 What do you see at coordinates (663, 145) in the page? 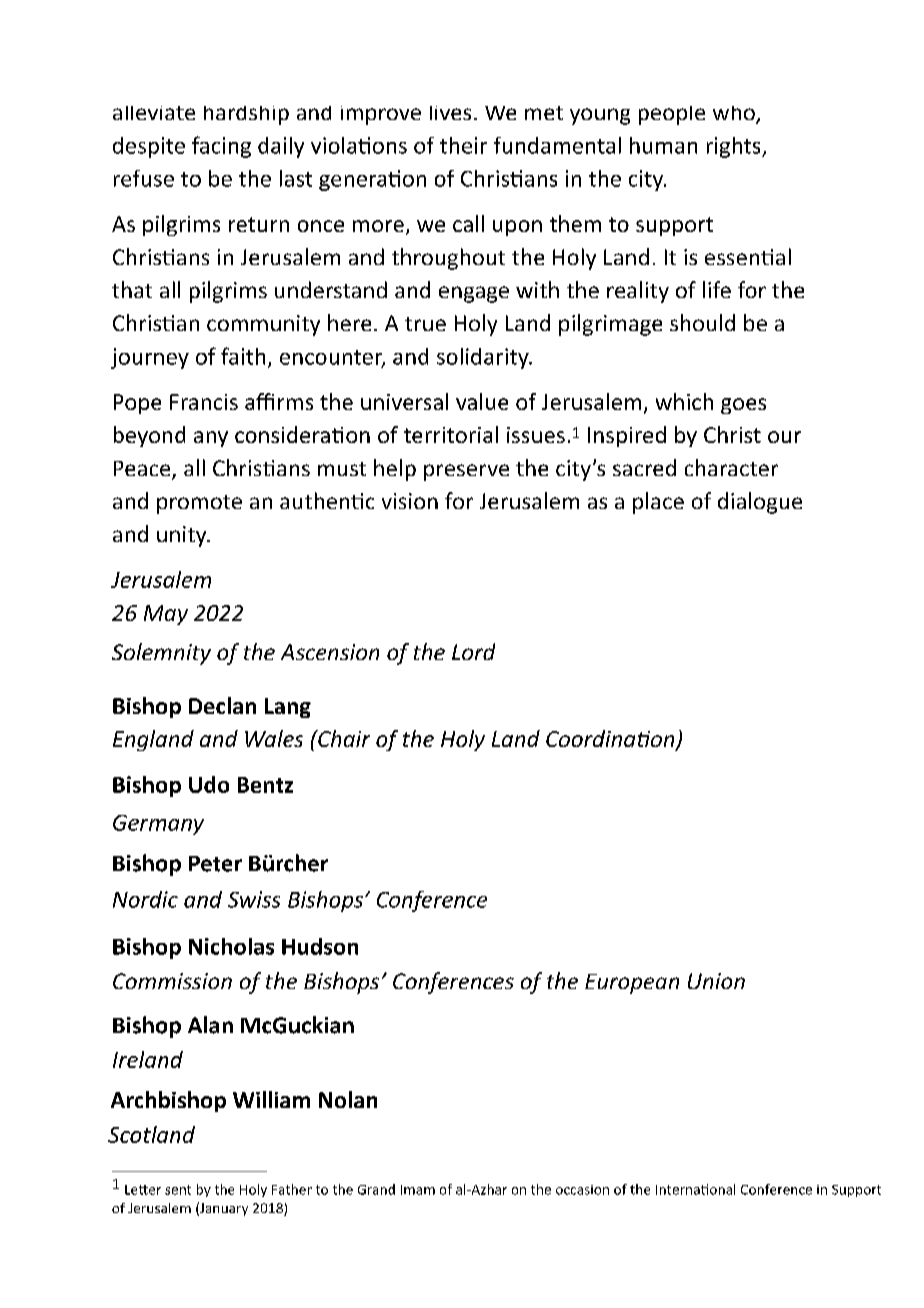
I see `human` at bounding box center [663, 145].
